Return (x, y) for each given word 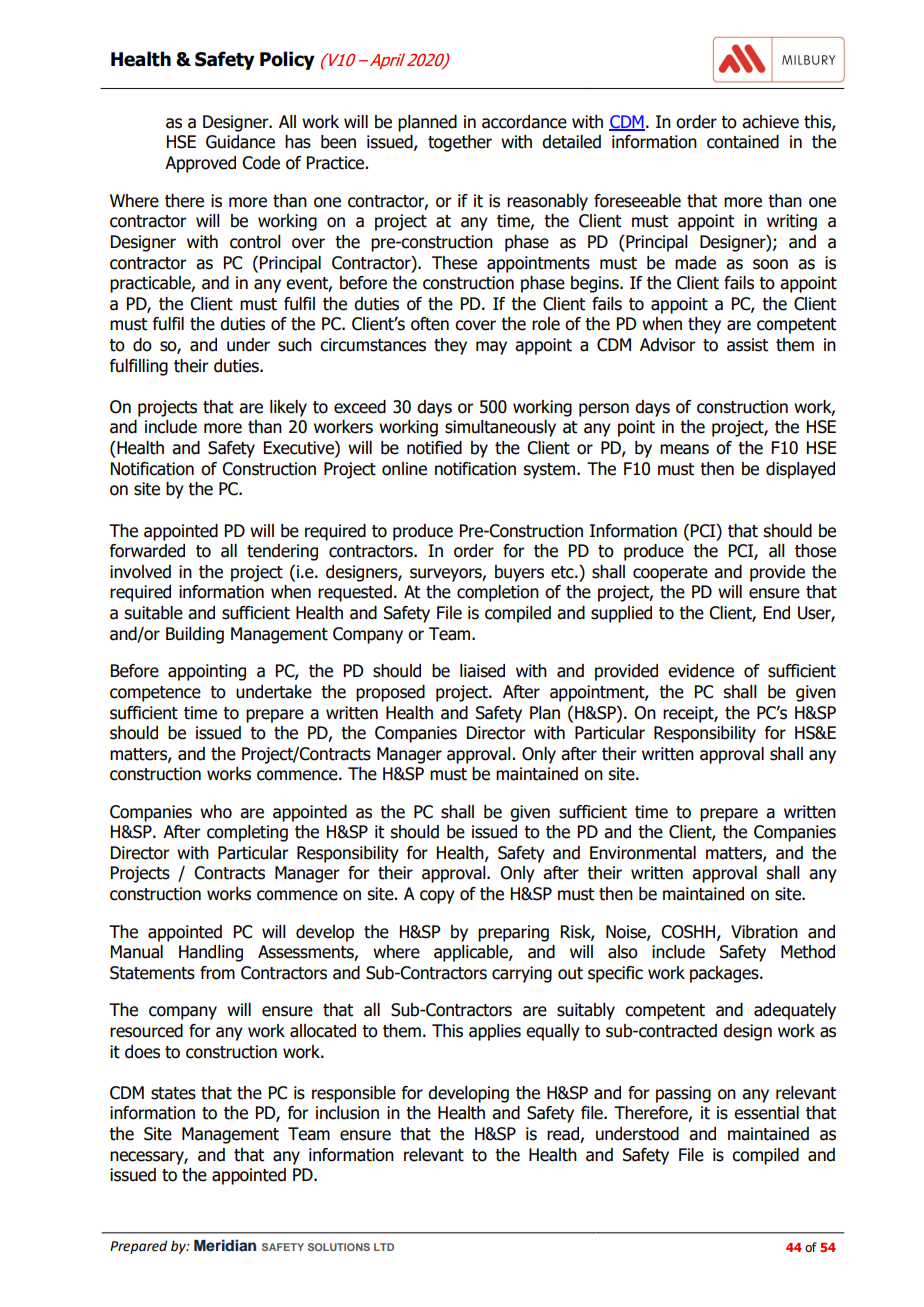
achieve (770, 122)
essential (766, 1113)
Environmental (643, 853)
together (460, 143)
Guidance (240, 142)
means (684, 449)
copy (437, 897)
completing (247, 833)
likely (288, 408)
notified (434, 448)
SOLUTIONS (339, 1247)
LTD (384, 1247)
